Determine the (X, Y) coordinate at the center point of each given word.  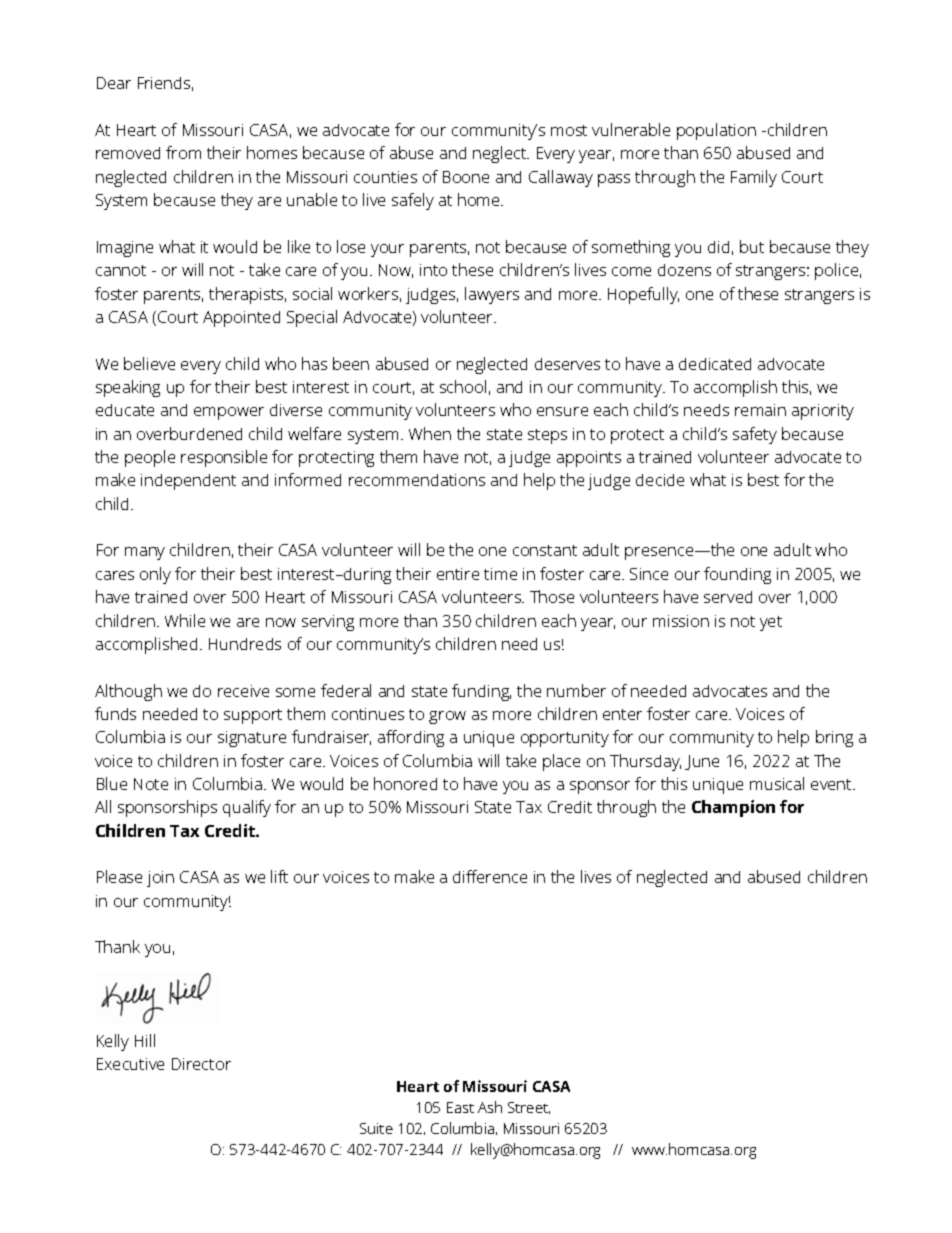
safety (755, 435)
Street (529, 1108)
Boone (466, 177)
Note (151, 784)
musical (777, 783)
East (460, 1107)
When (430, 433)
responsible (224, 458)
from (183, 152)
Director (201, 1064)
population (716, 131)
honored (405, 783)
